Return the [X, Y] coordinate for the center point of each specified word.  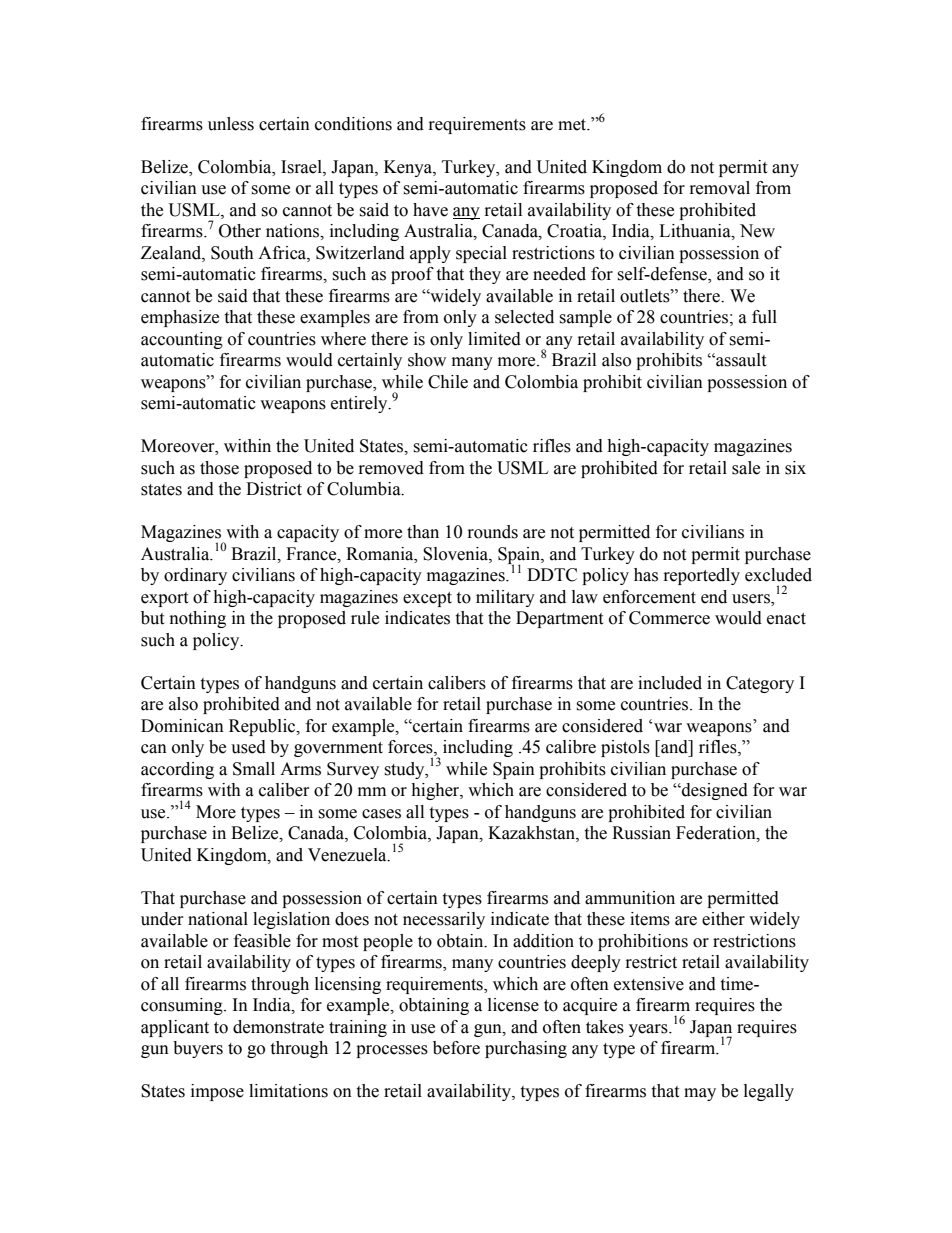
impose [217, 1092]
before [456, 1048]
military [505, 598]
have [430, 210]
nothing [198, 619]
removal [720, 188]
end [714, 597]
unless [231, 124]
